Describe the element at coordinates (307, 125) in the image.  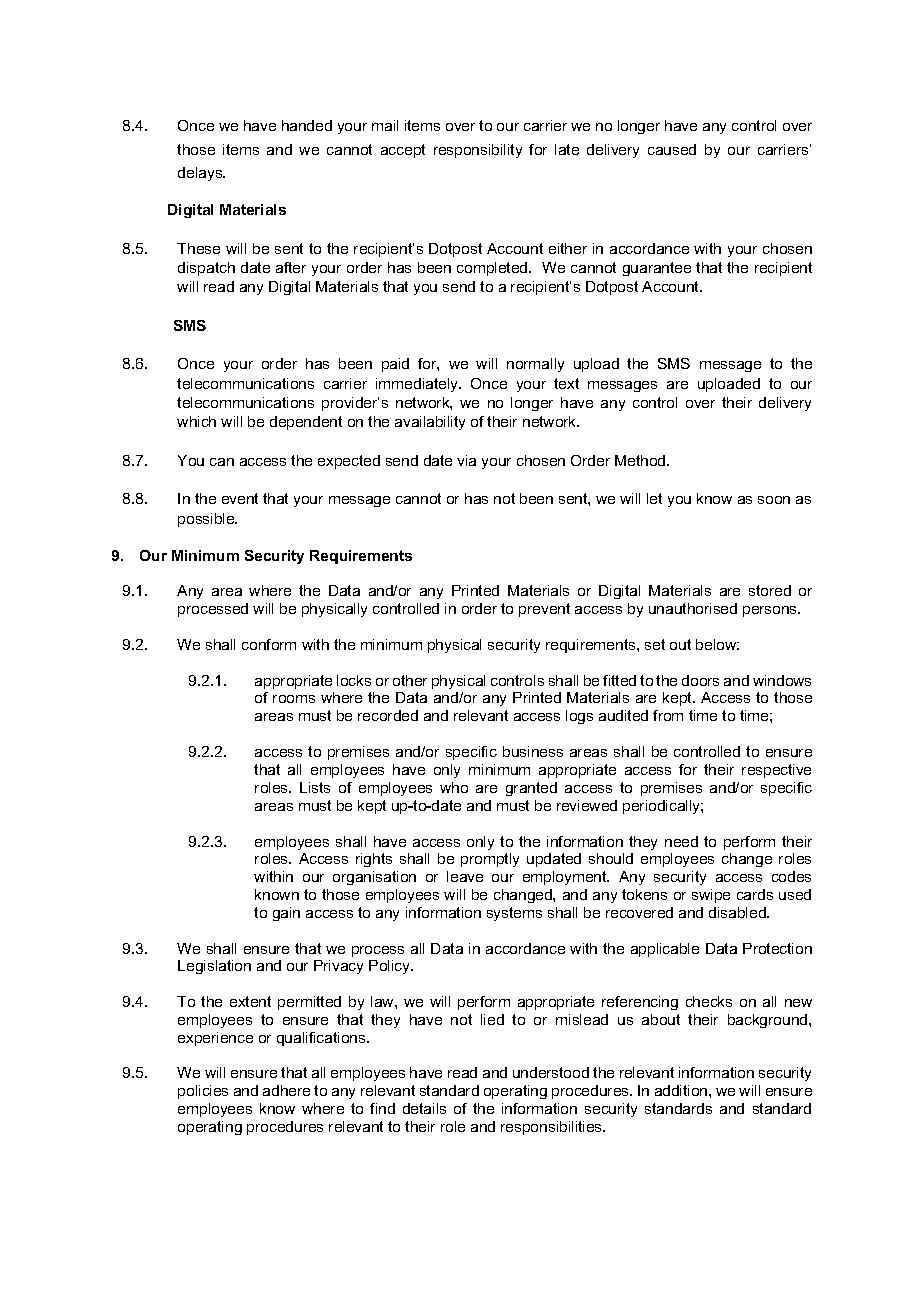
I see `handed` at that location.
